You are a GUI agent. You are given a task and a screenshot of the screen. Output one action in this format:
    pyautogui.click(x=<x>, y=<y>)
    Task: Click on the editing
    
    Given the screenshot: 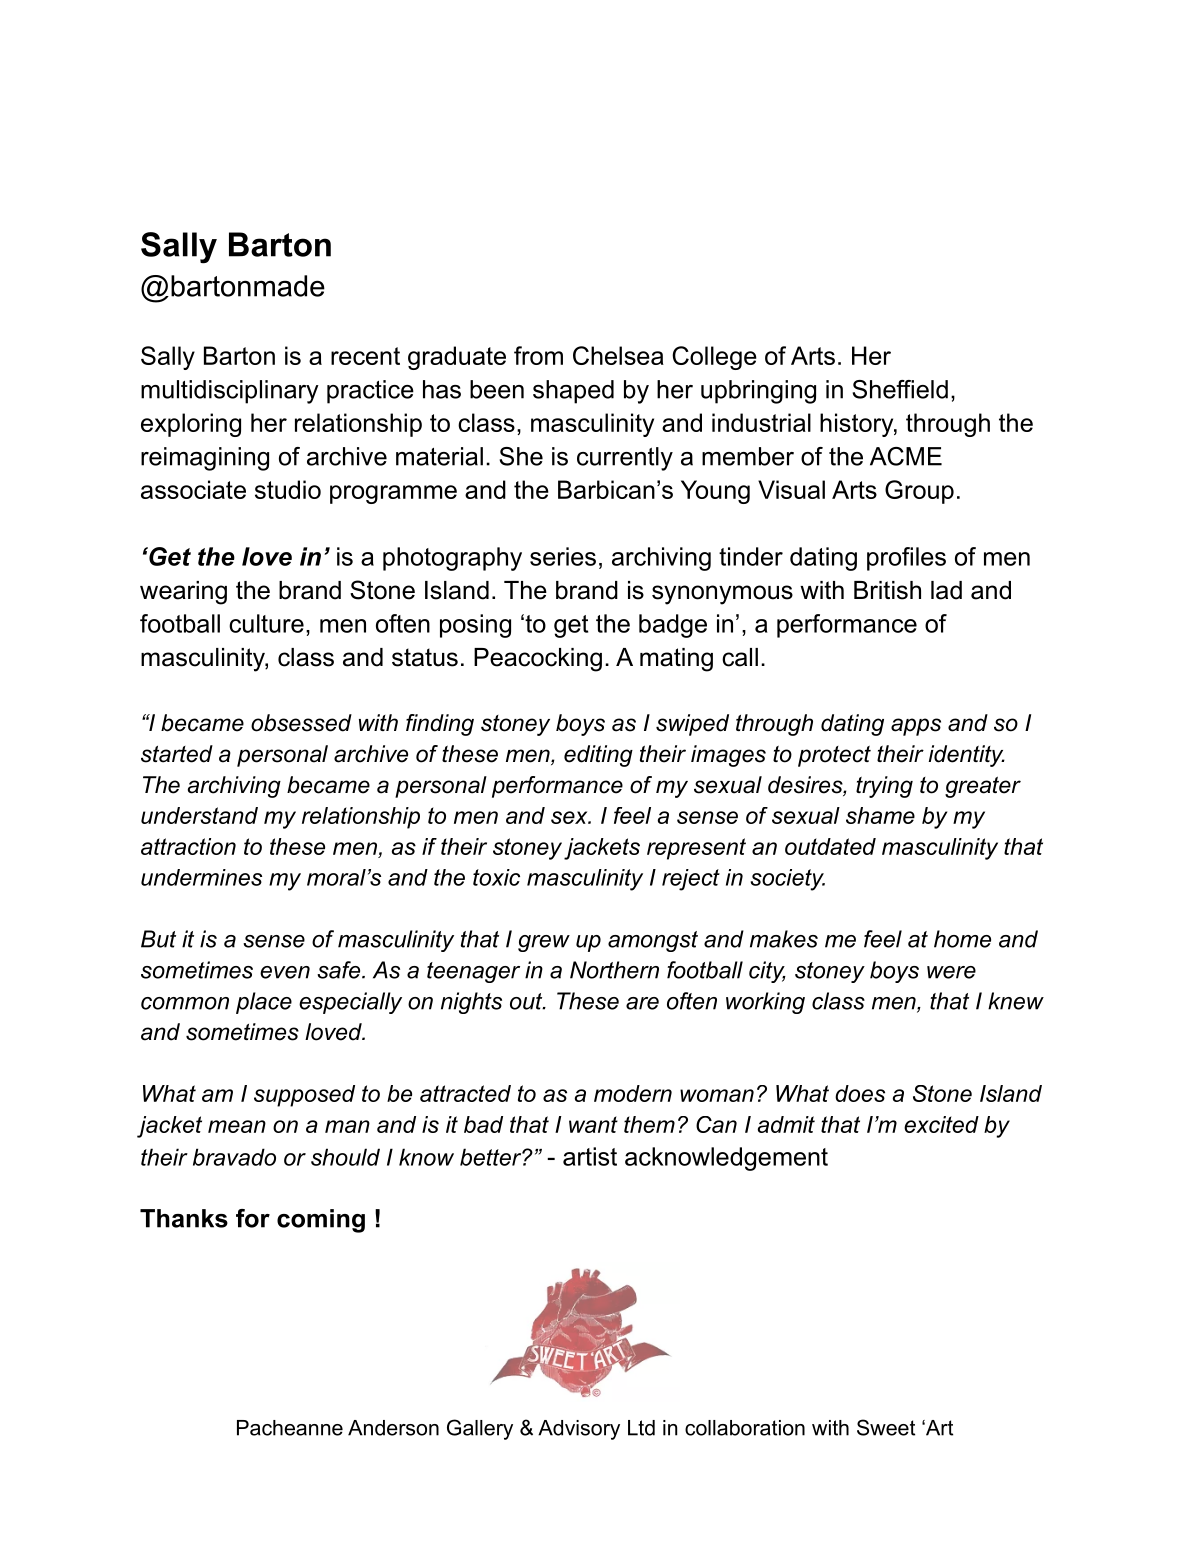 What is the action you would take?
    pyautogui.click(x=598, y=756)
